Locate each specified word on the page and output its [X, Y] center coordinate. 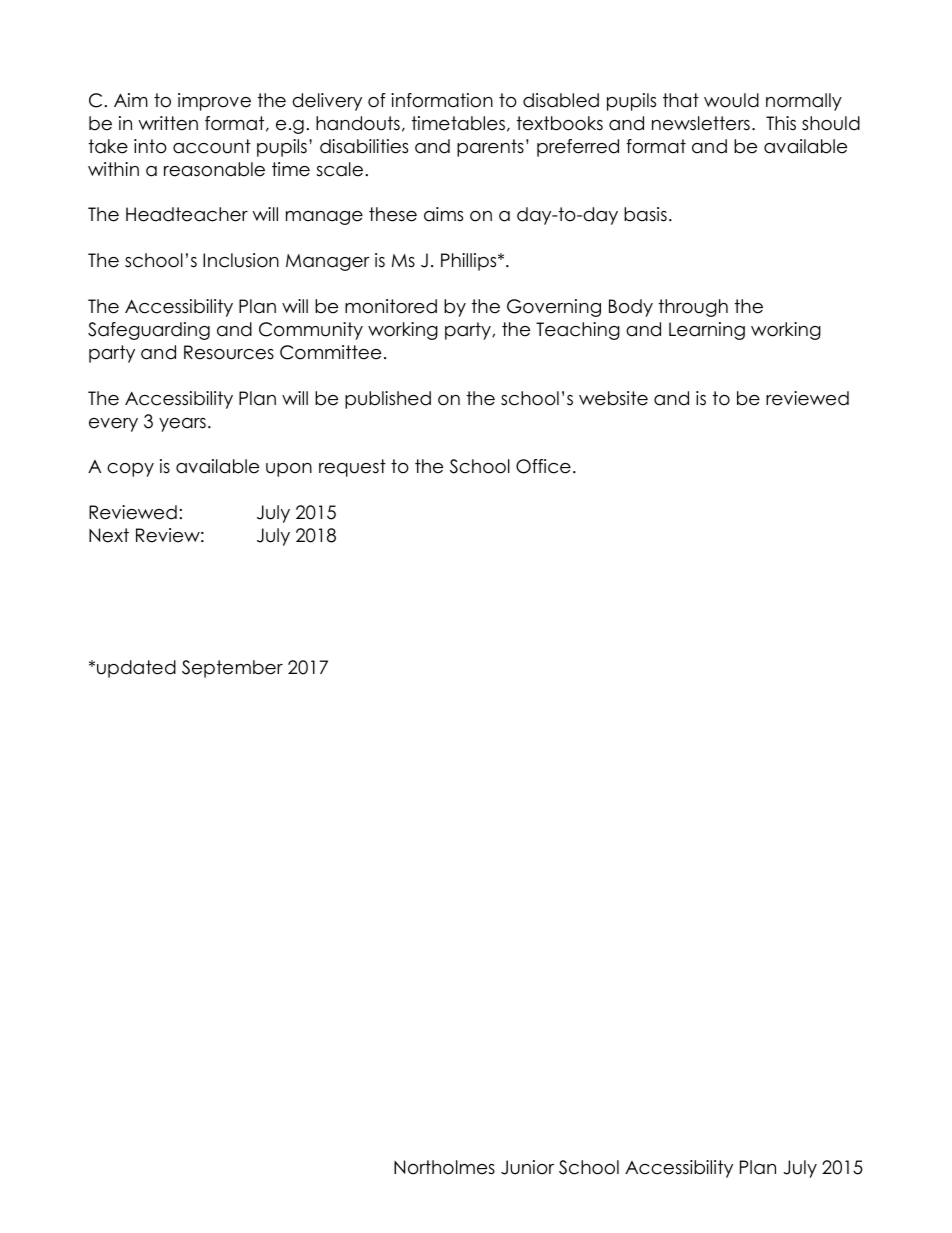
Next [109, 535]
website [613, 398]
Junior [527, 1167]
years [182, 425]
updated [136, 669]
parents [490, 148]
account [212, 146]
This [781, 123]
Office [543, 466]
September [232, 669]
